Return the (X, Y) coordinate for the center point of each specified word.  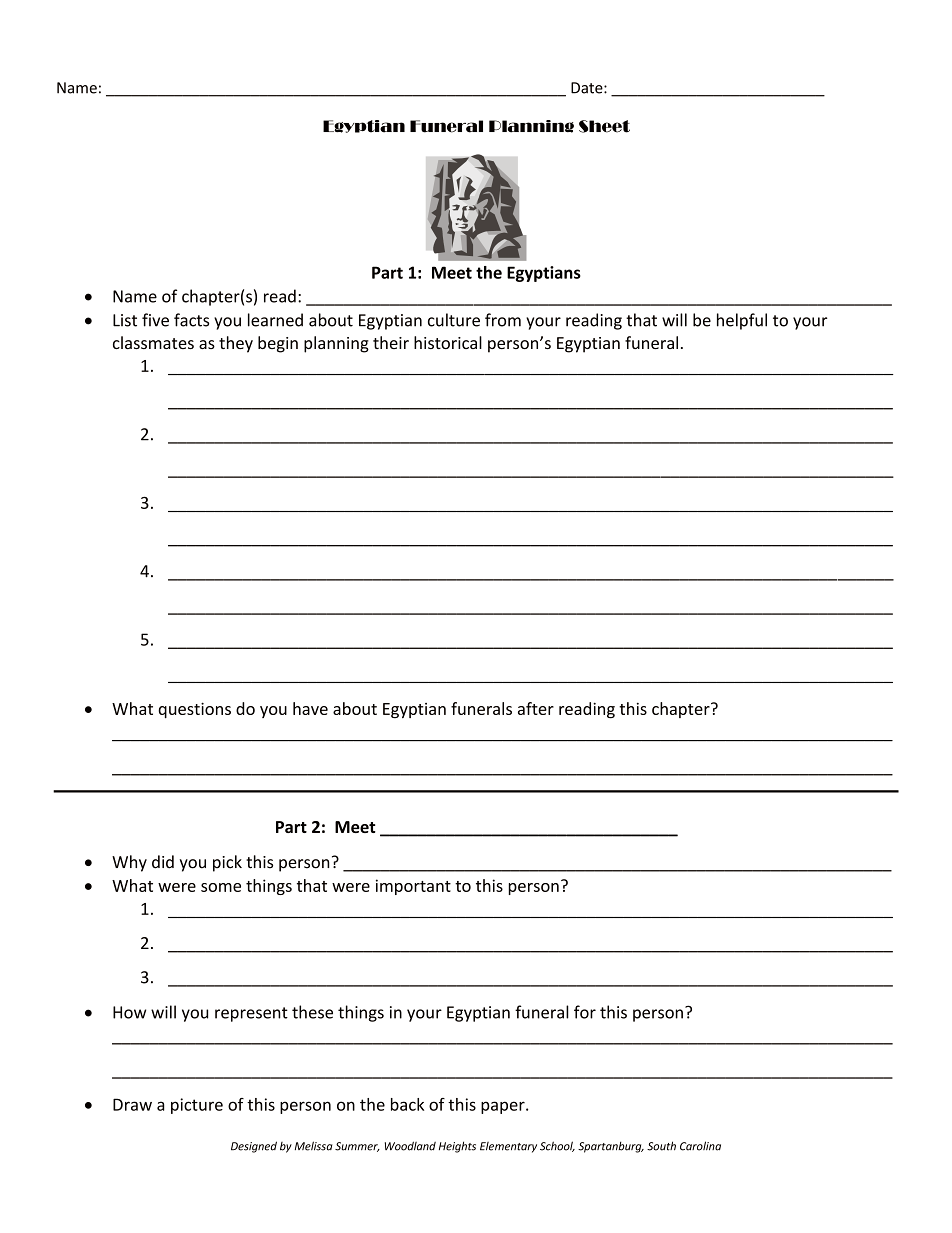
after (536, 708)
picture (197, 1106)
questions (194, 710)
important (413, 887)
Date (588, 88)
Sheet (604, 126)
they (236, 344)
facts (191, 320)
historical (448, 342)
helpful (742, 321)
